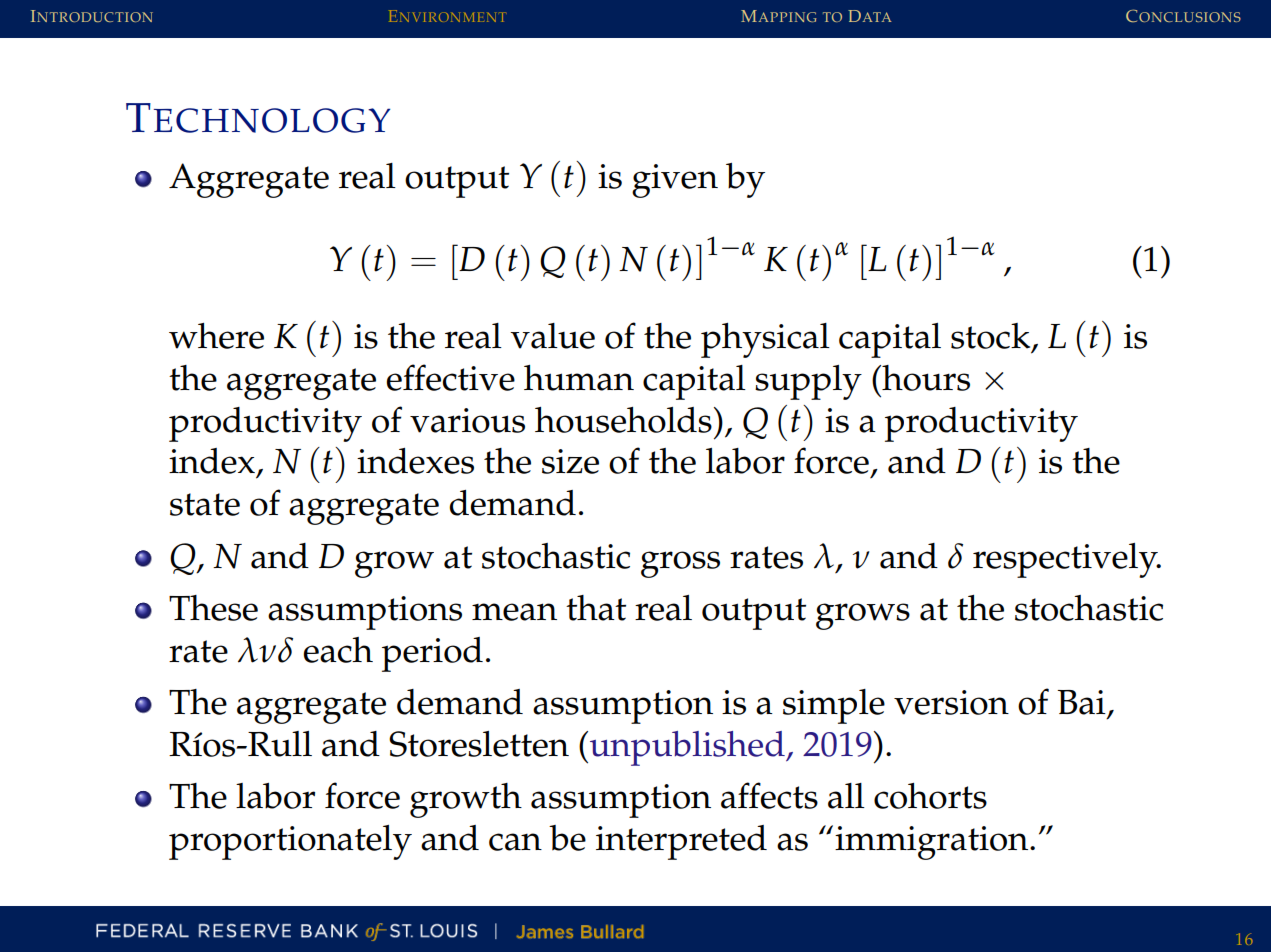 The height and width of the page is (952, 1271). Describe the element at coordinates (680, 564) in the page. I see `gross` at that location.
